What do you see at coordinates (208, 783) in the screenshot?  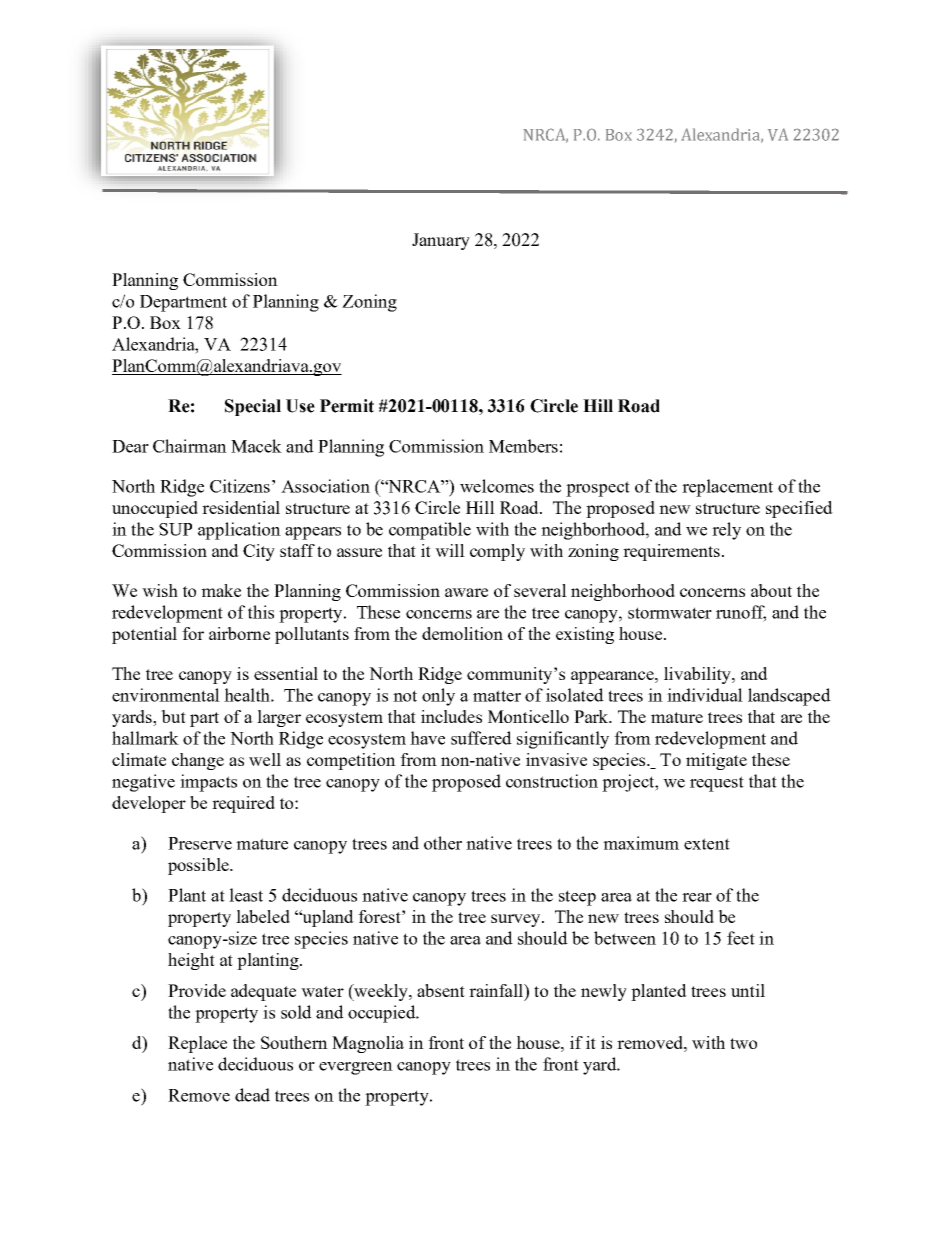 I see `impacts` at bounding box center [208, 783].
